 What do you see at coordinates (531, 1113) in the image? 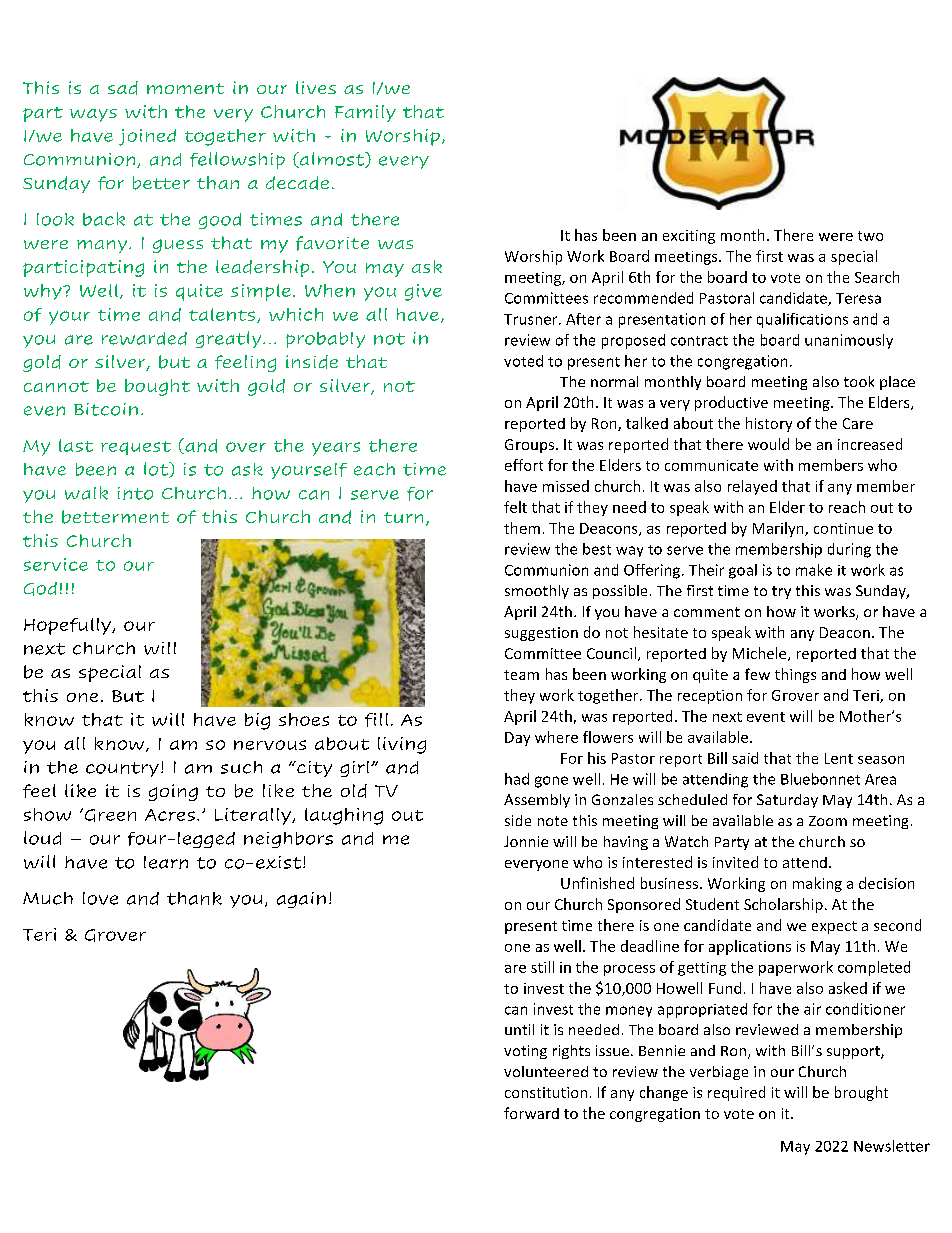
I see `forward` at bounding box center [531, 1113].
